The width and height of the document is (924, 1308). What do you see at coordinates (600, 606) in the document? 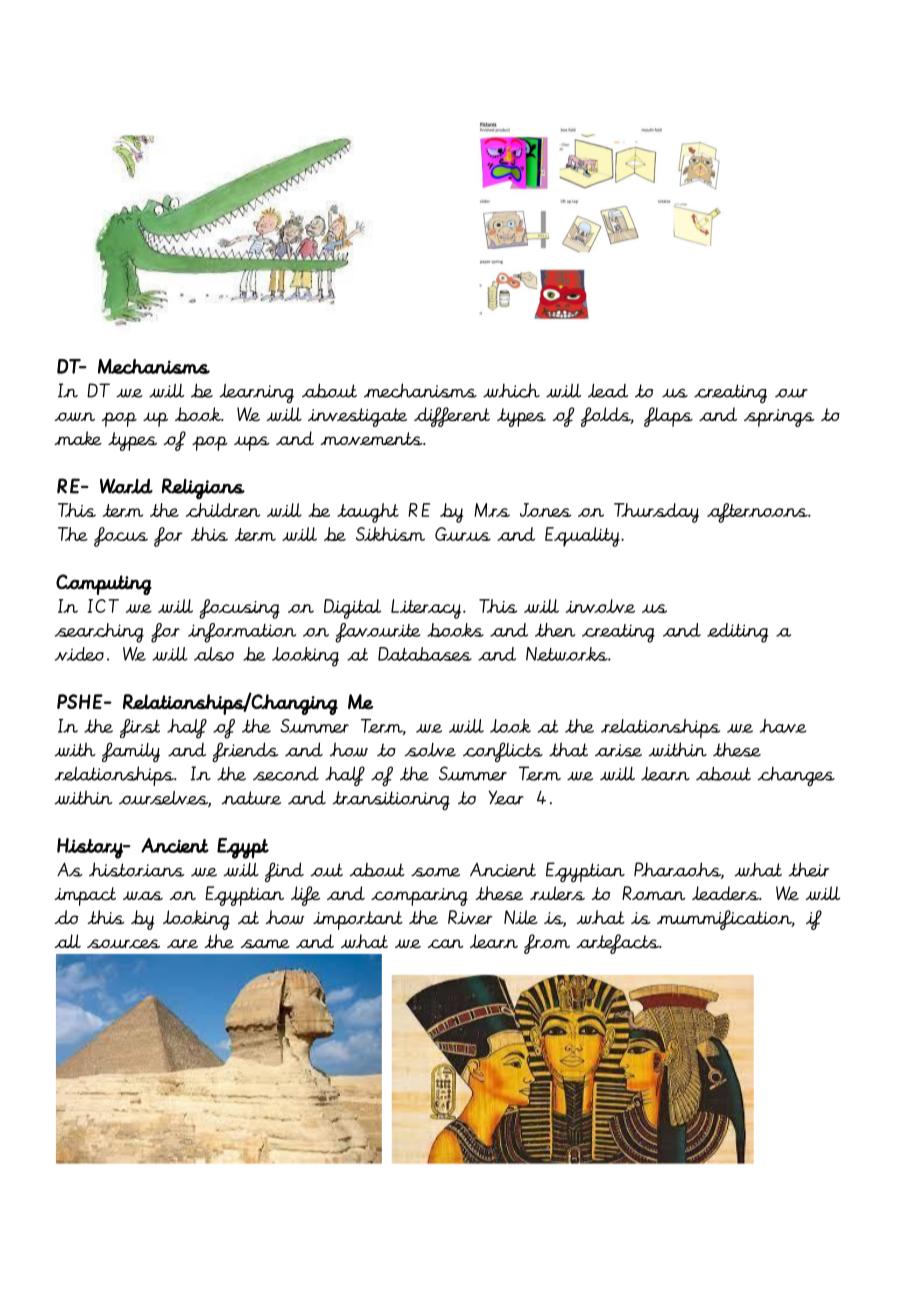
I see `involve` at bounding box center [600, 606].
